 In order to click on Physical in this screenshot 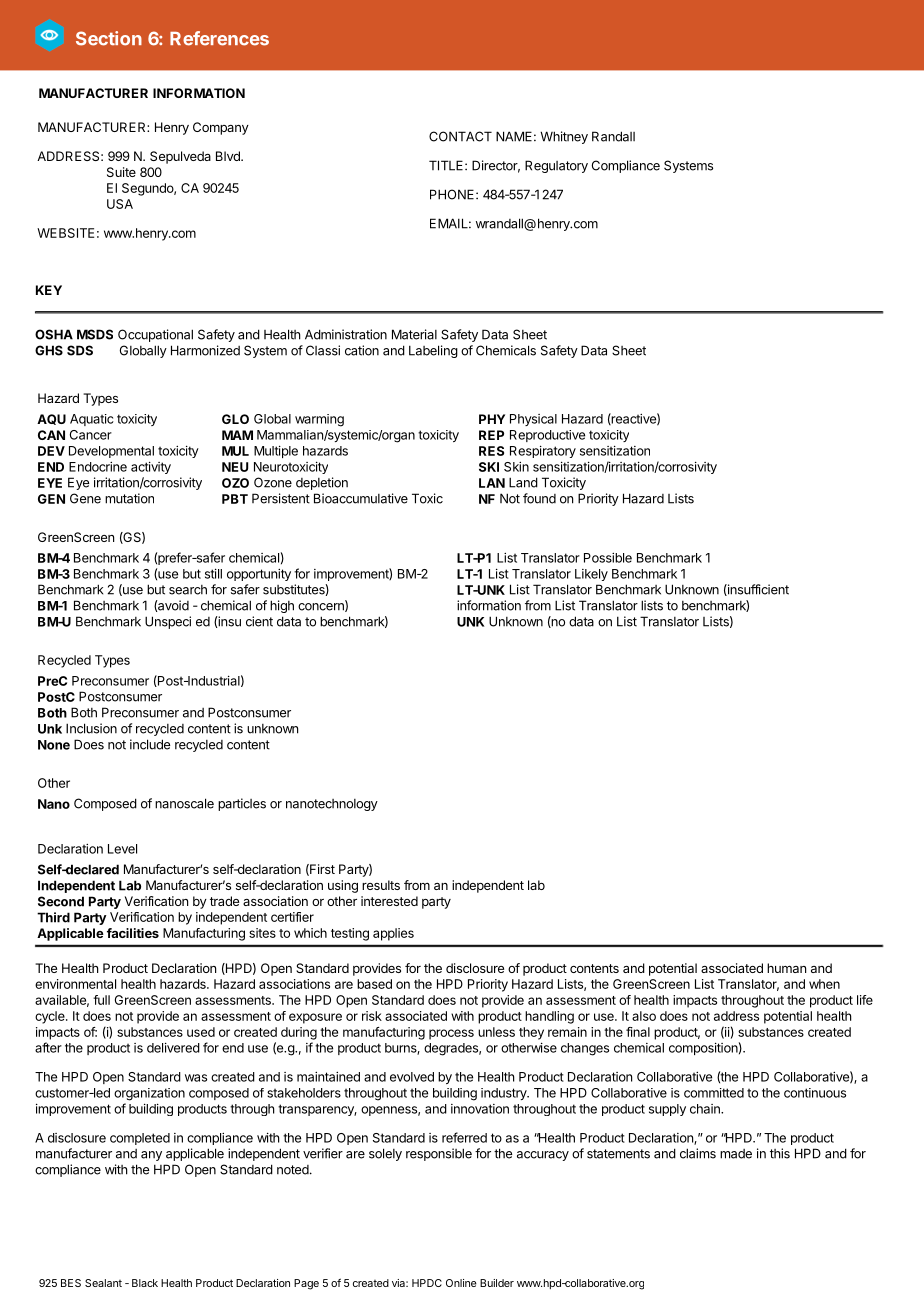, I will do `click(533, 420)`.
